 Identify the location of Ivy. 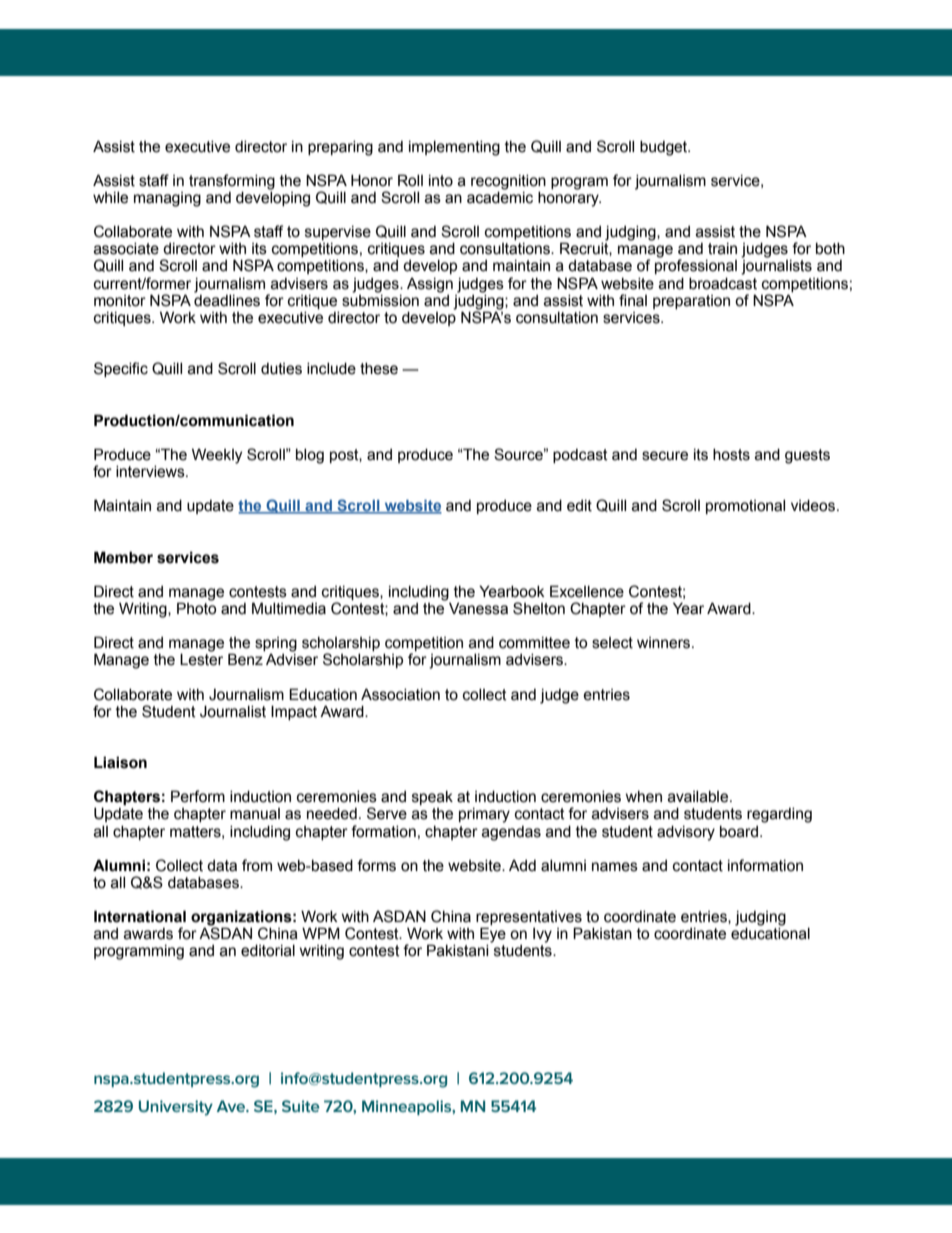
(542, 935).
